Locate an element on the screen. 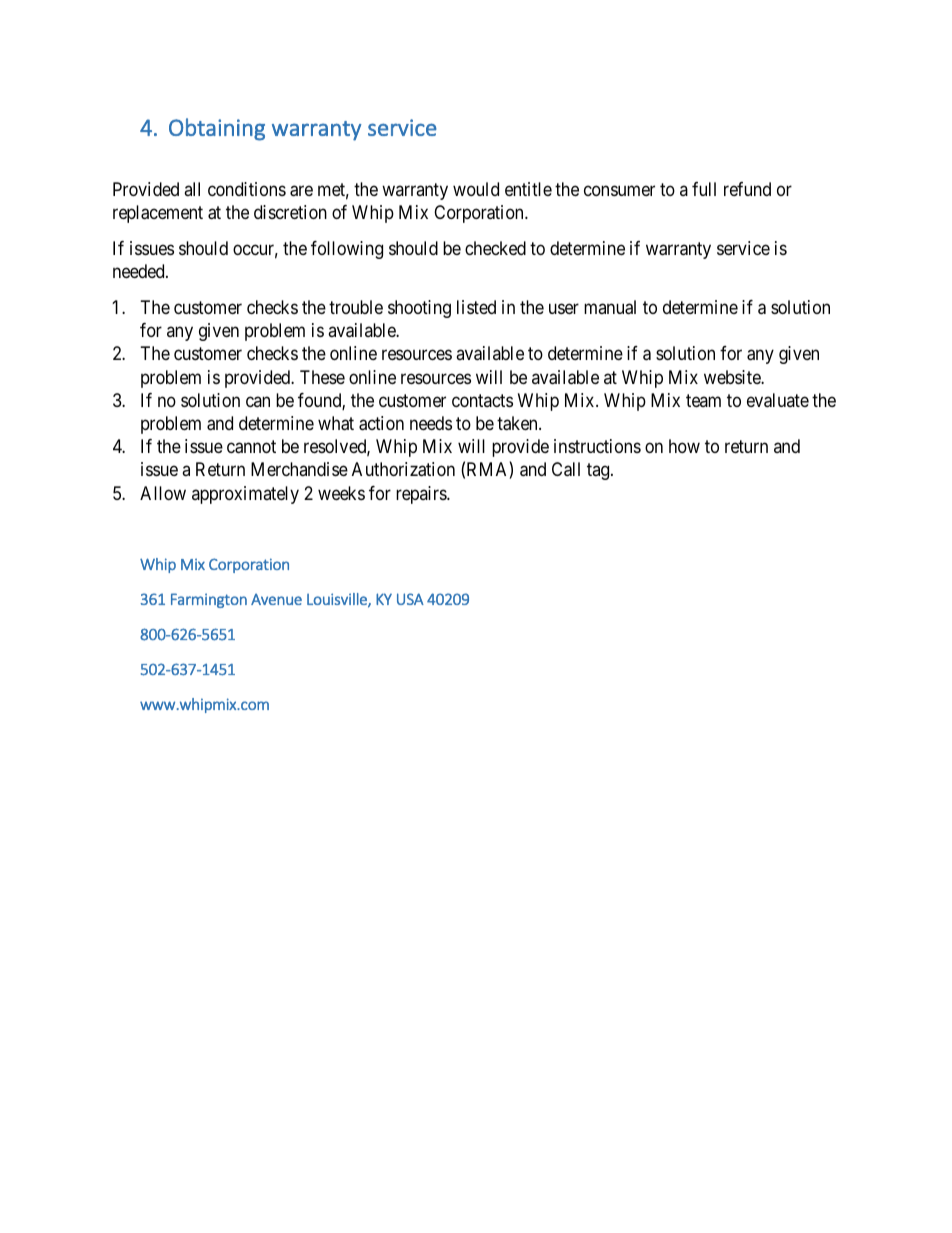  These is located at coordinates (322, 377).
